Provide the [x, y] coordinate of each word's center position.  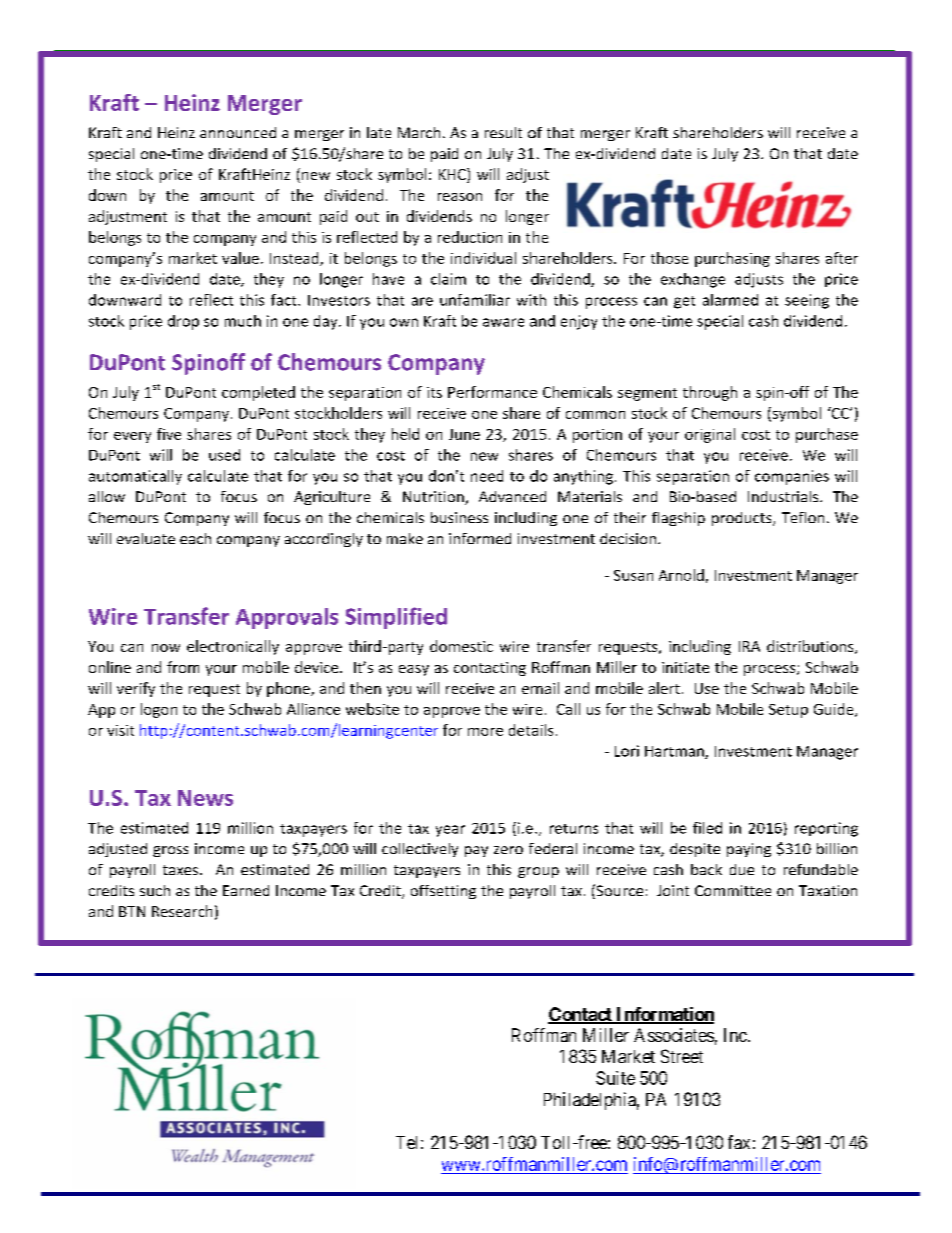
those [669, 258]
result [503, 132]
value [240, 258]
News [205, 798]
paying [749, 850]
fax [739, 1142]
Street [682, 1056]
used [224, 455]
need [487, 476]
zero [508, 850]
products [743, 519]
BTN [132, 911]
